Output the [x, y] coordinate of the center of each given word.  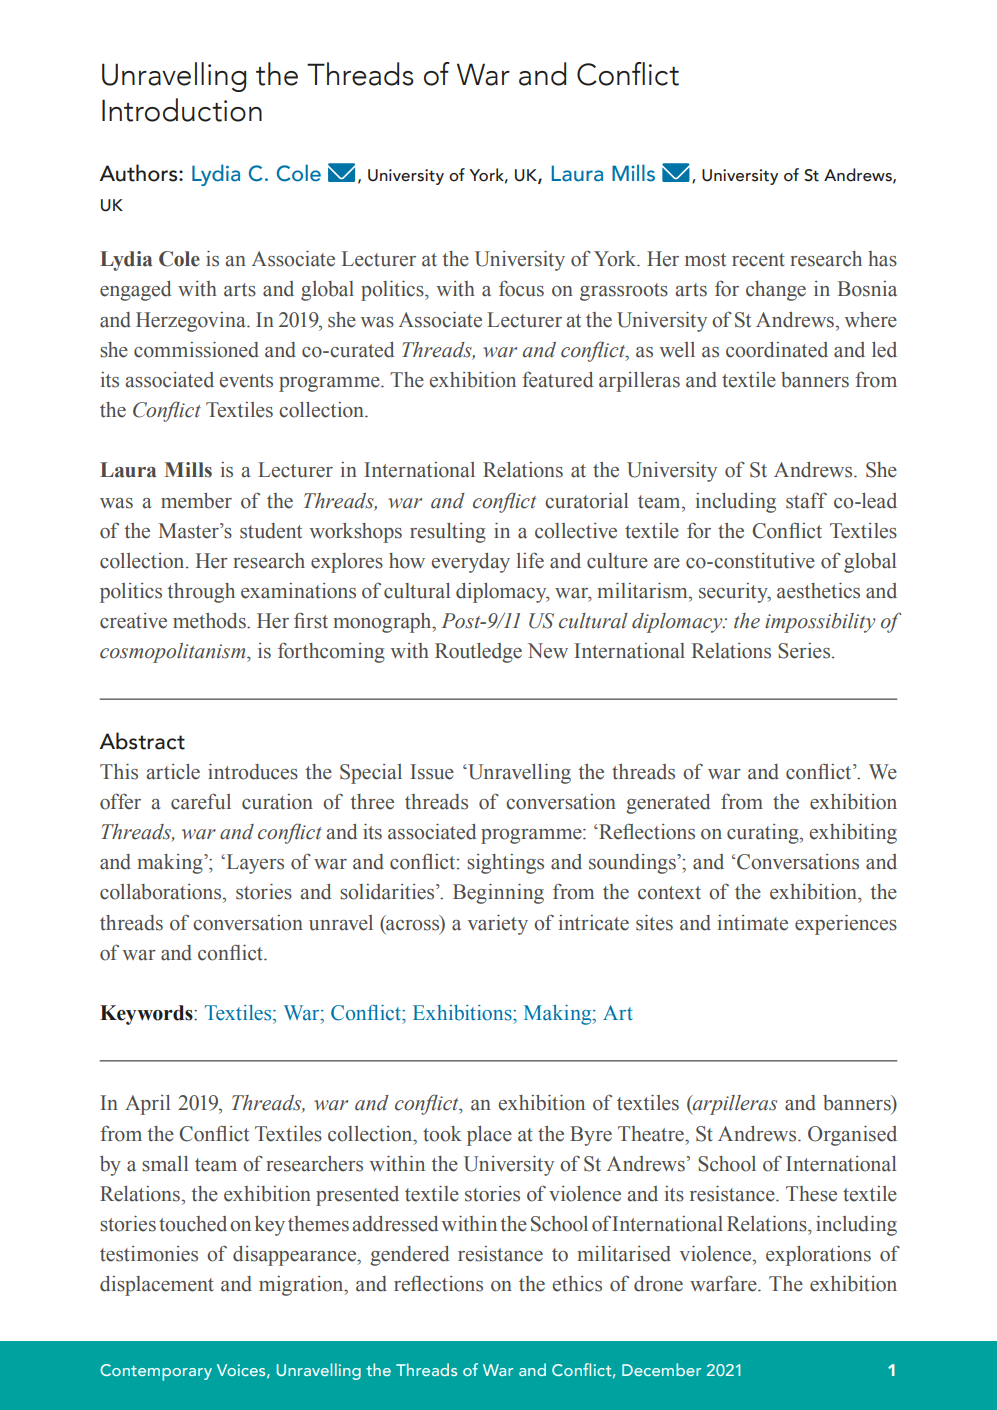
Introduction [182, 110]
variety [498, 925]
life [530, 560]
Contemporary [156, 1372]
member [196, 501]
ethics [577, 1284]
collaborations [162, 892]
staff [806, 500]
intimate [753, 923]
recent [758, 260]
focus [521, 288]
